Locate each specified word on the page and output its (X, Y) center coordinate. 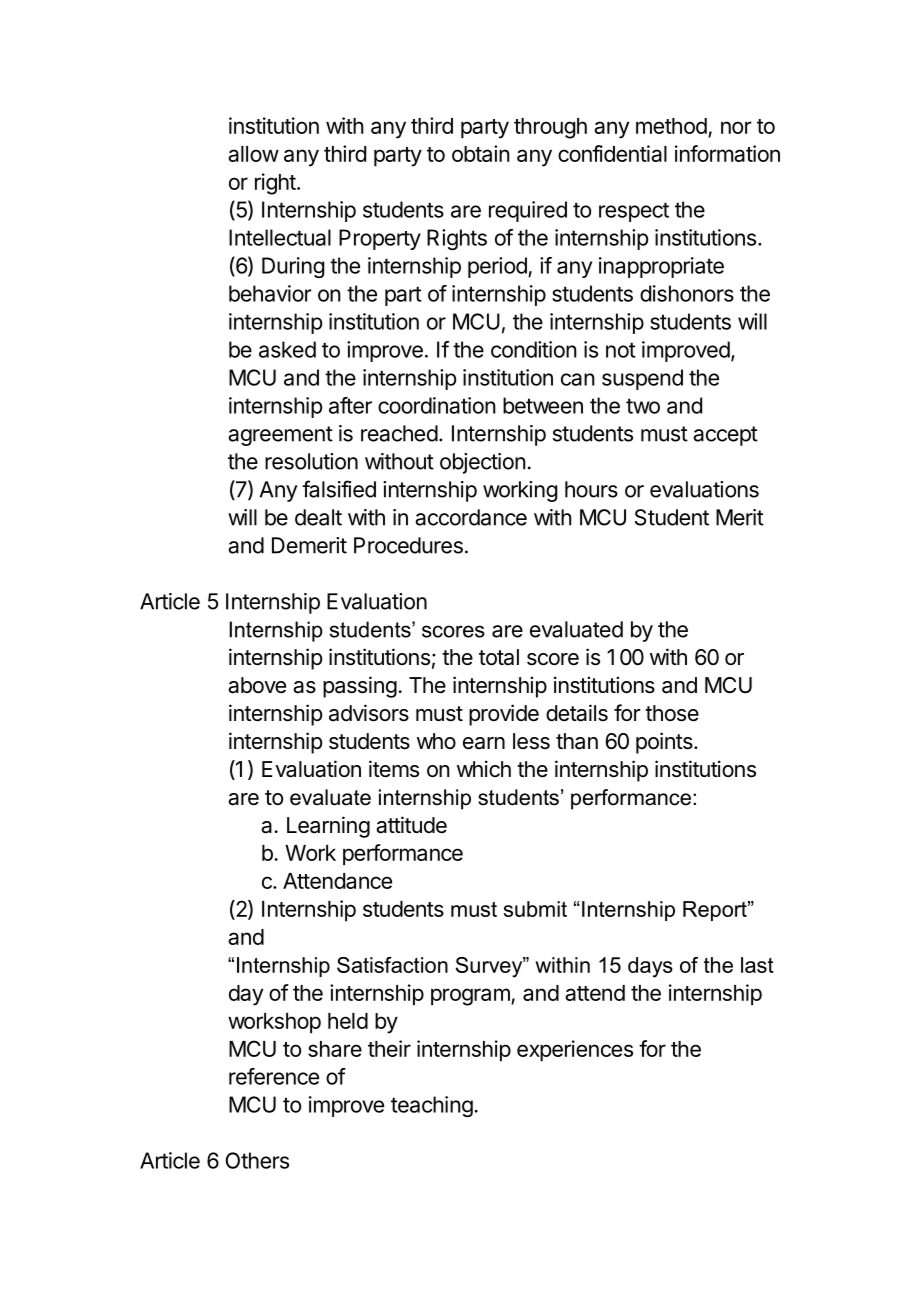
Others (257, 1160)
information (727, 153)
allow (253, 154)
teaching (432, 1106)
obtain (481, 153)
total (499, 657)
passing (360, 687)
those (672, 713)
